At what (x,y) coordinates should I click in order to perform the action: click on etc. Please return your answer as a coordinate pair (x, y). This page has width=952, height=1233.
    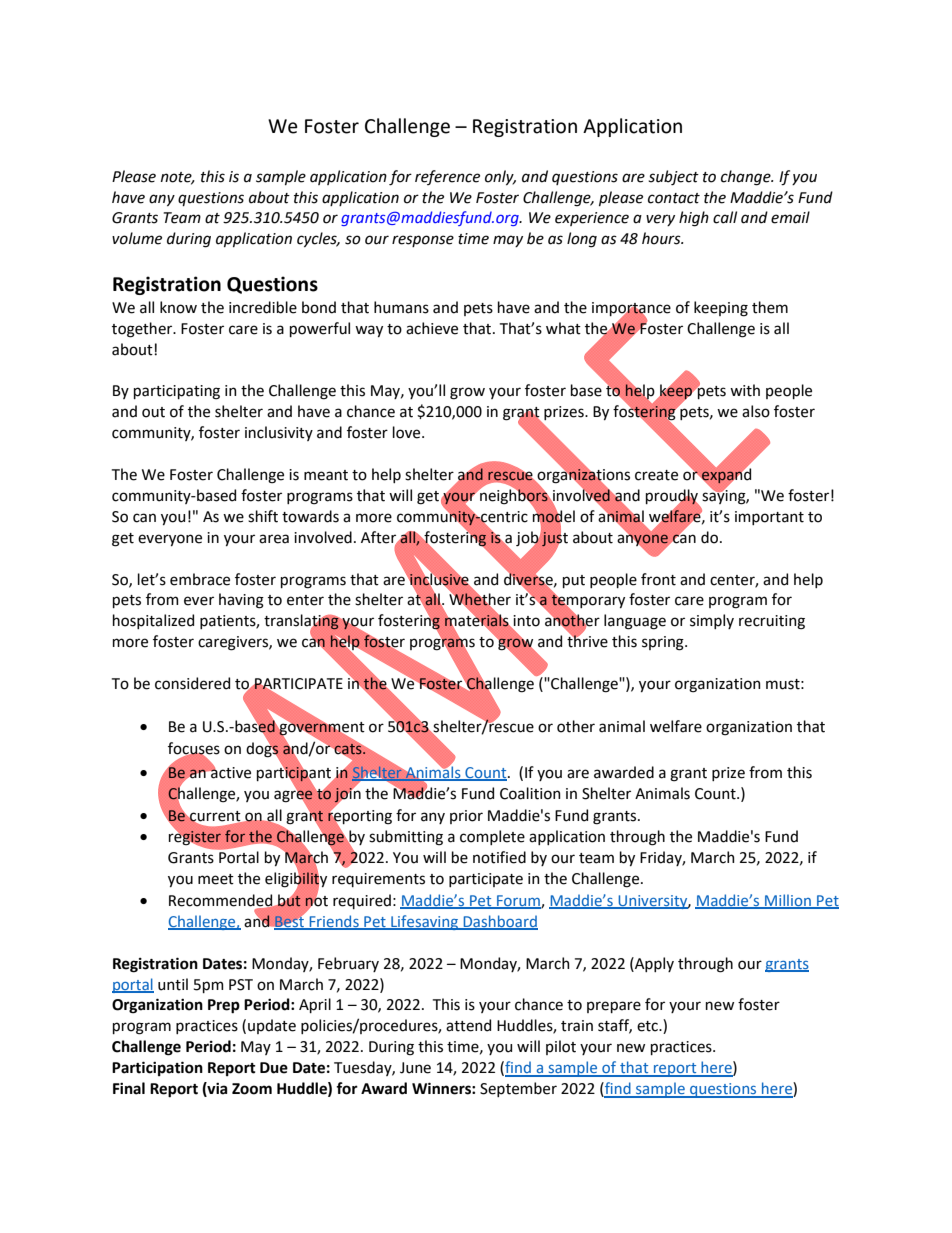
    Looking at the image, I should click on (648, 1026).
